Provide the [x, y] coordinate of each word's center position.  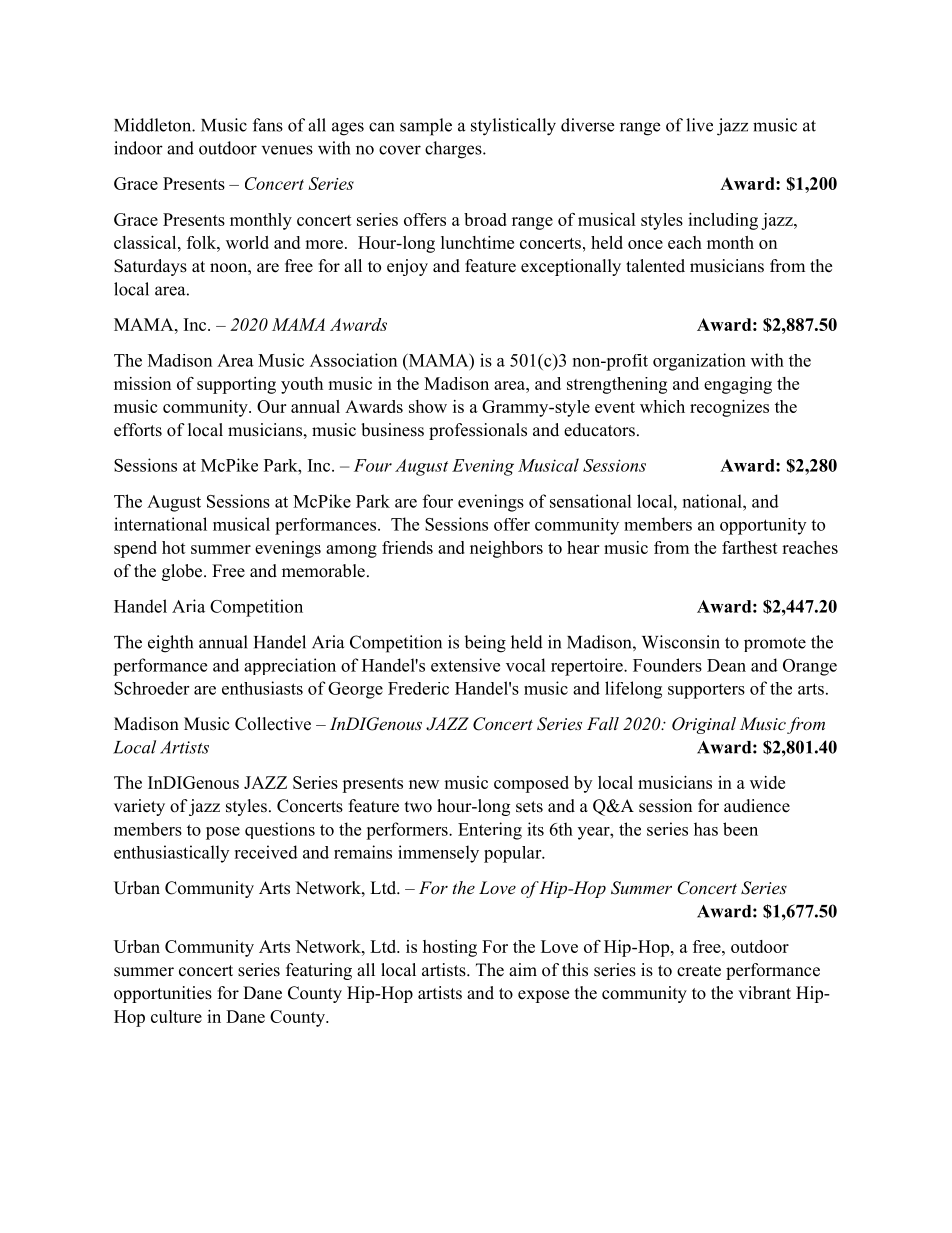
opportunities [163, 994]
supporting [236, 385]
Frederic [418, 688]
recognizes [729, 408]
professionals [478, 431]
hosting [450, 948]
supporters [706, 691]
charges [454, 150]
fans [268, 125]
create [699, 971]
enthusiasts [262, 688]
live [699, 125]
